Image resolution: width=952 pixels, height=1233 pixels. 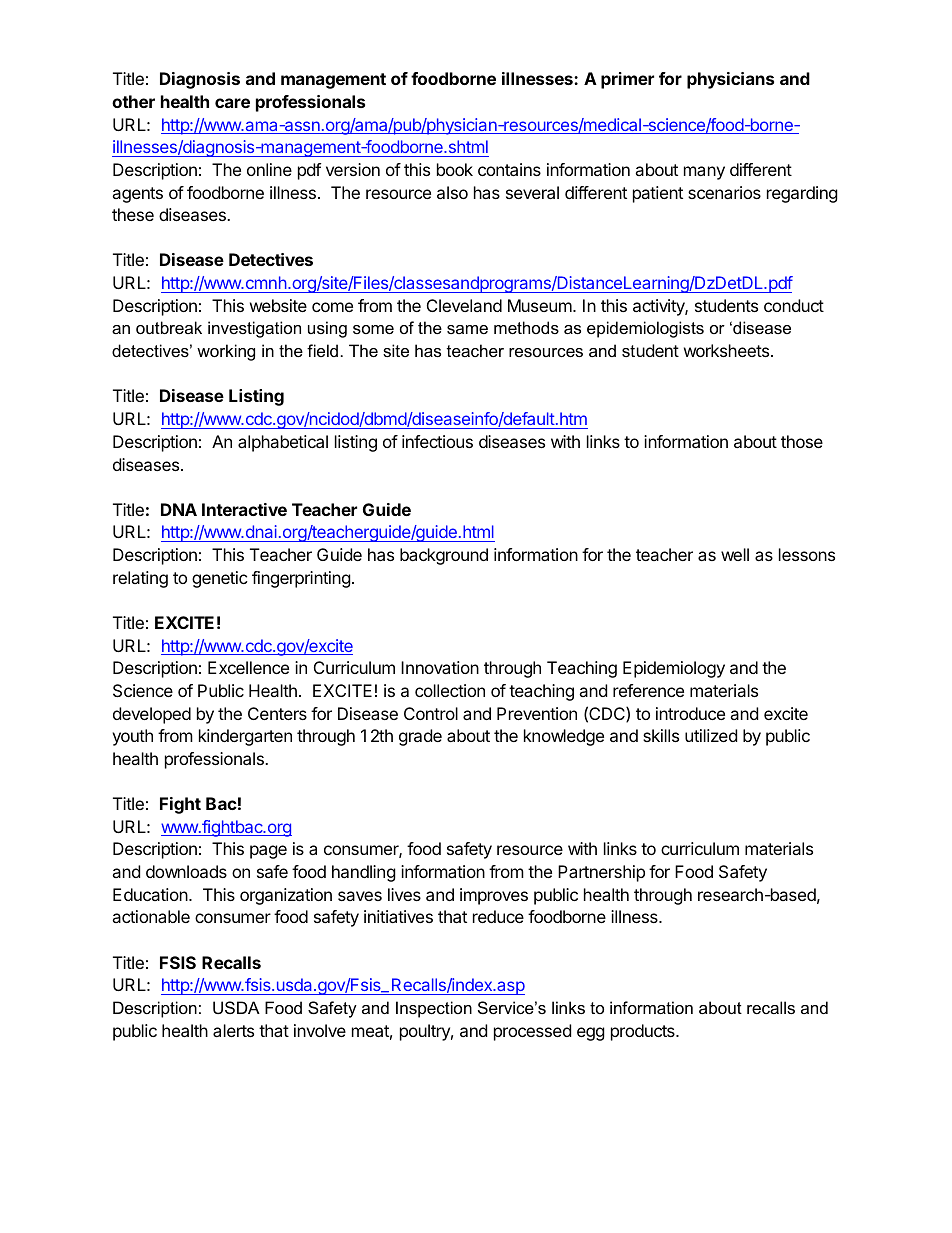 What do you see at coordinates (220, 579) in the screenshot?
I see `genetic` at bounding box center [220, 579].
